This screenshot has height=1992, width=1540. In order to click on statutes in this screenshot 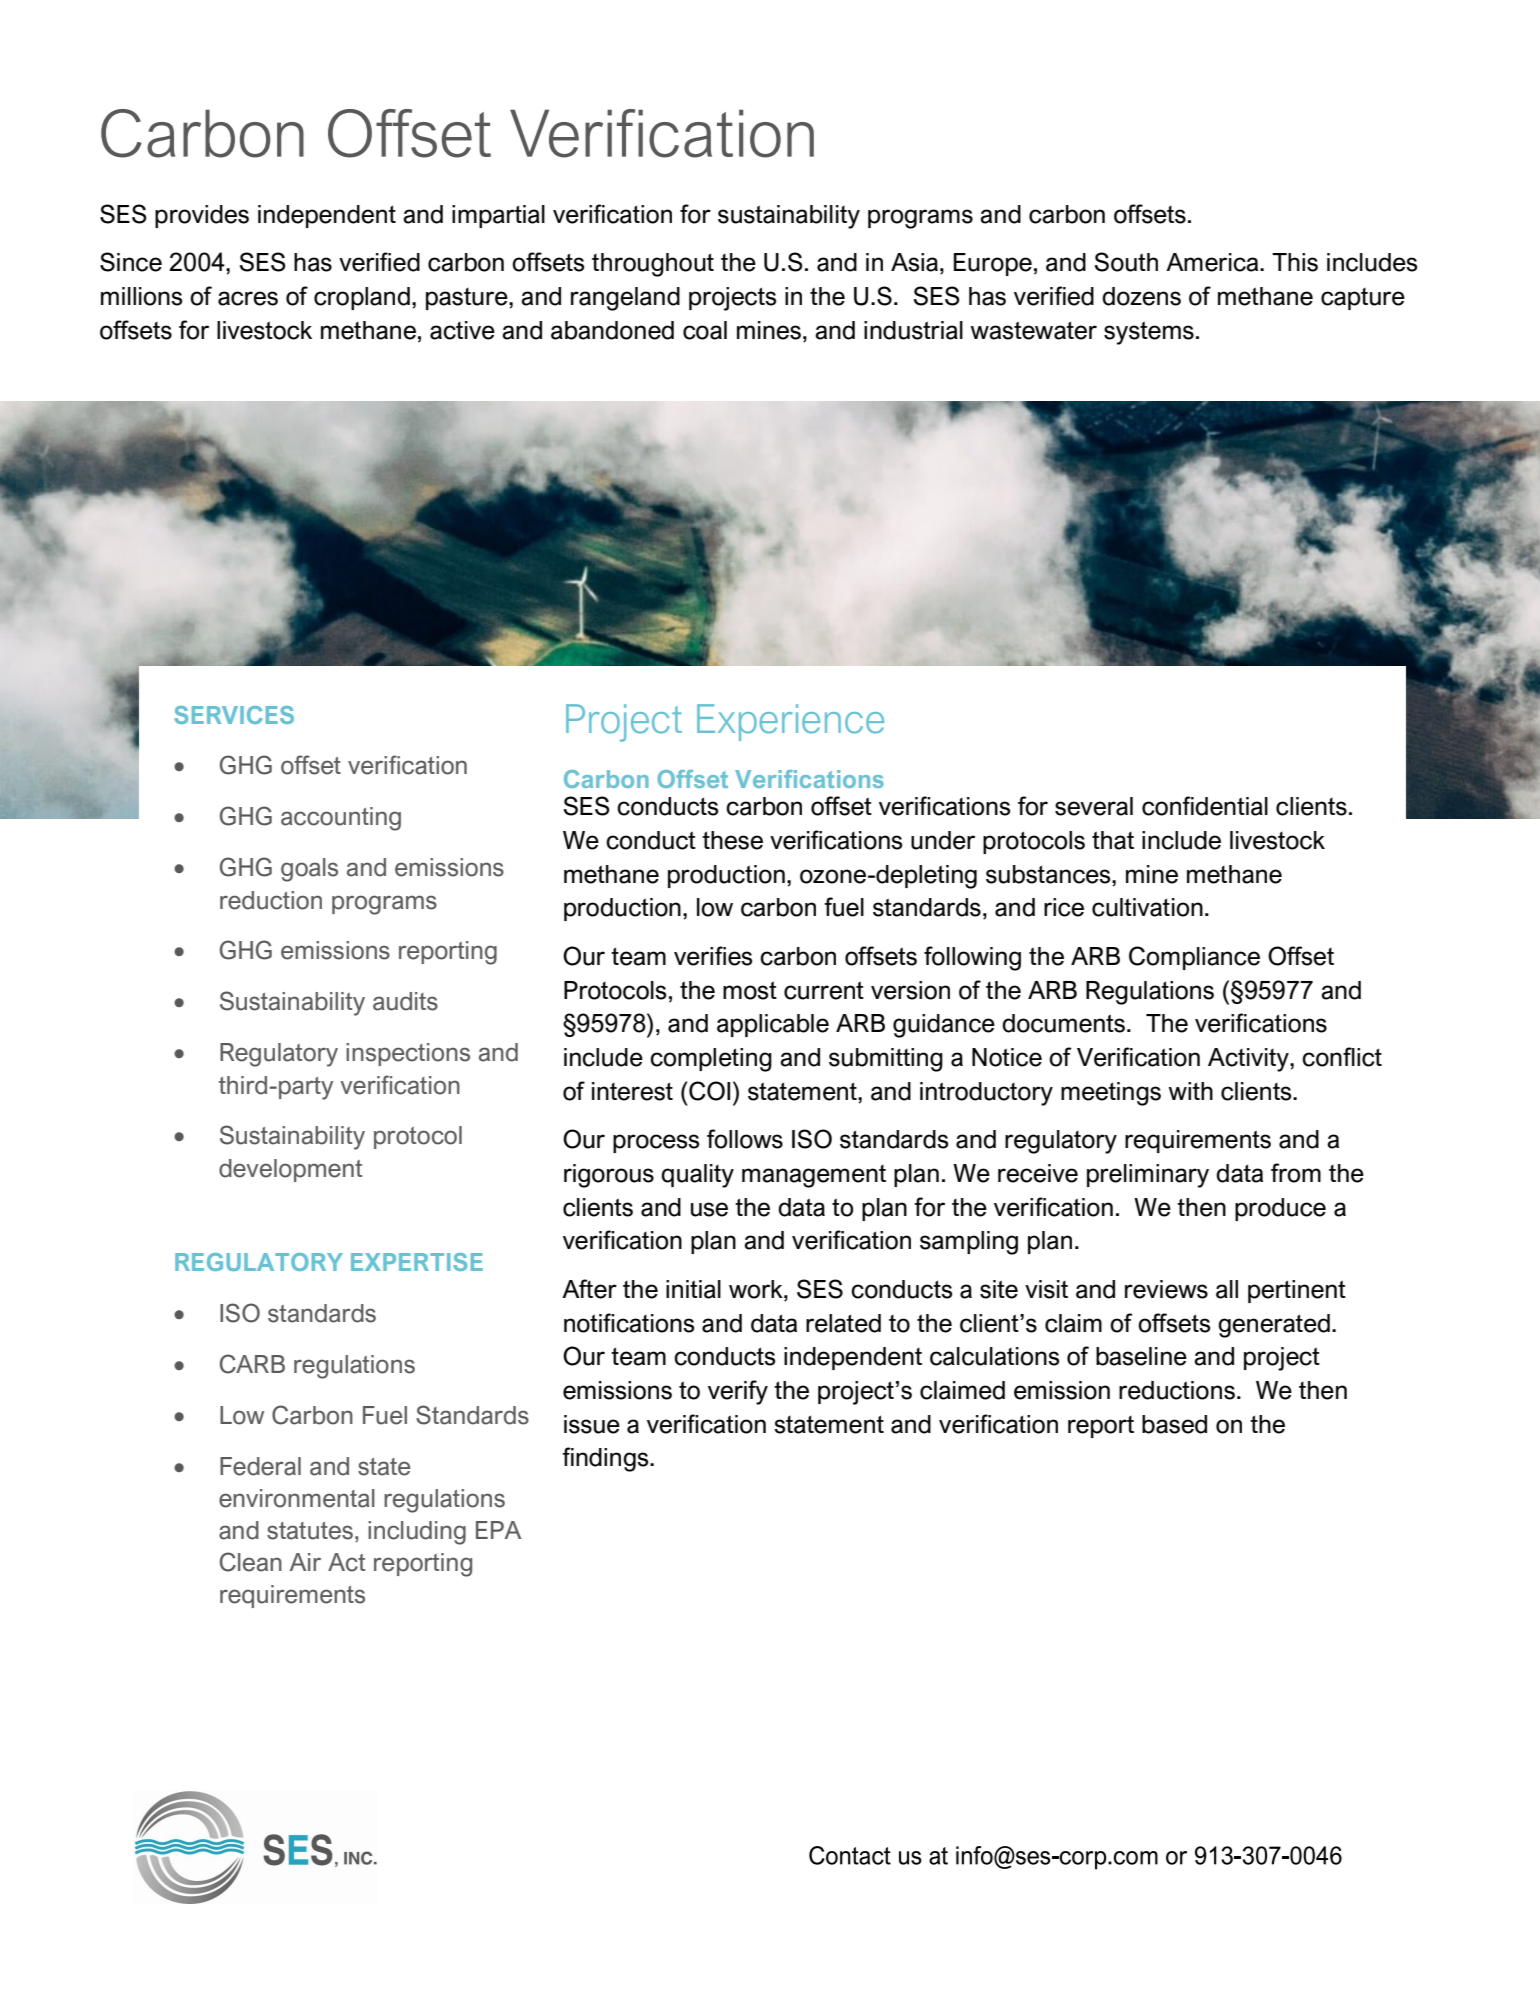, I will do `click(310, 1531)`.
